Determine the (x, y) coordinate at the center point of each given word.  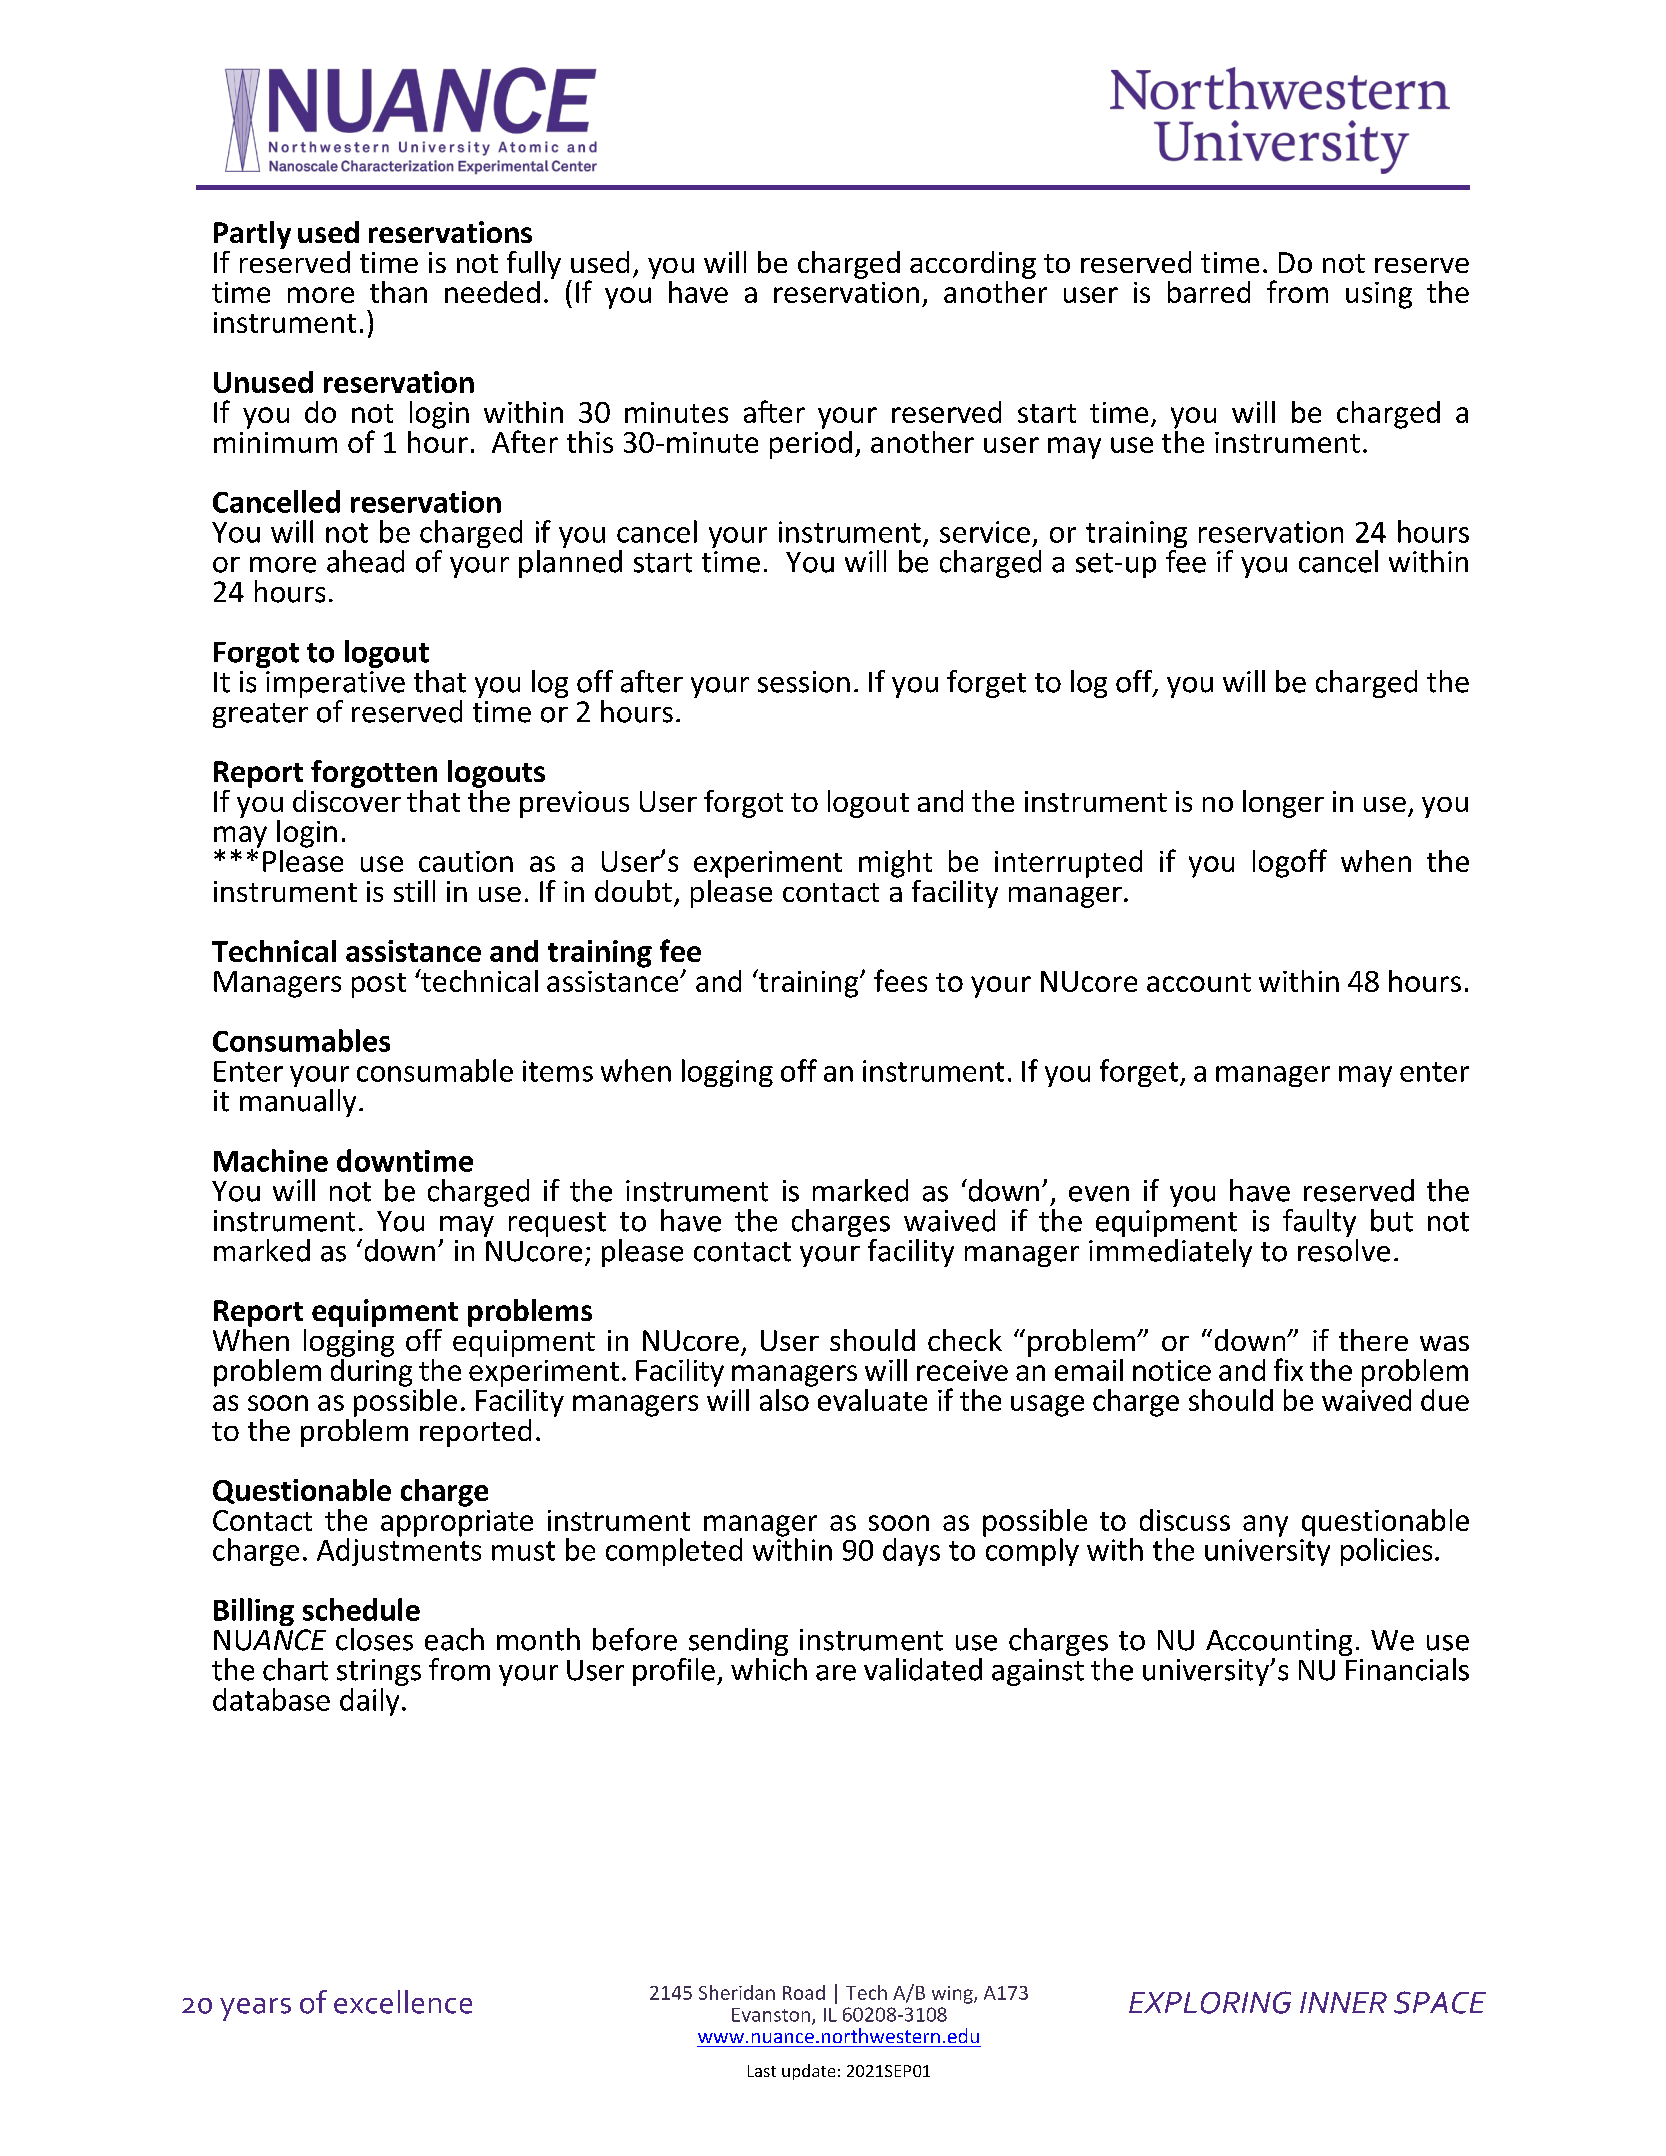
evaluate (872, 1400)
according (973, 265)
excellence (403, 2002)
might (895, 864)
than (398, 292)
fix (1288, 1369)
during (371, 1371)
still (414, 891)
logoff (1290, 863)
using (1379, 295)
